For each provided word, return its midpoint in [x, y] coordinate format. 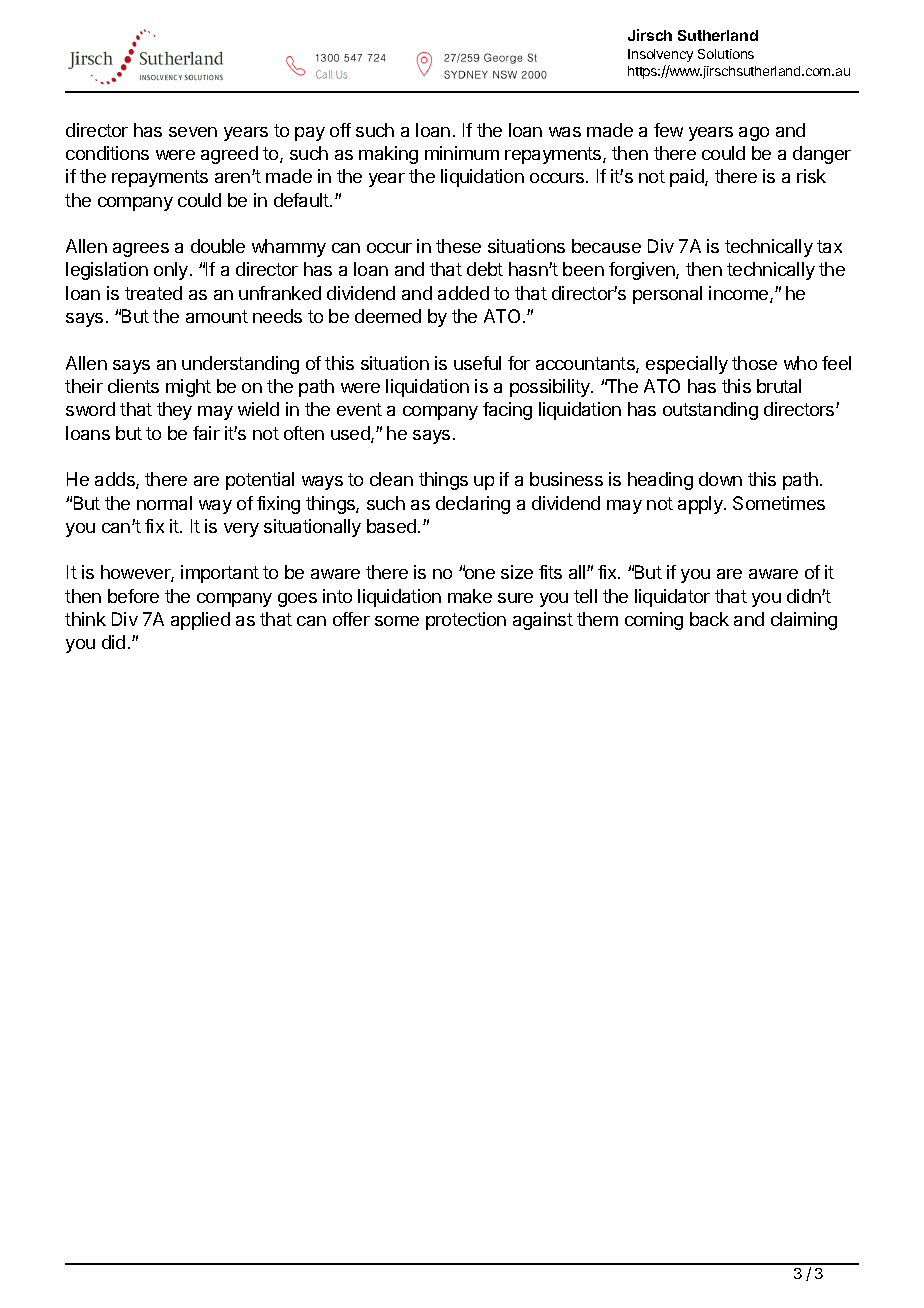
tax [829, 246]
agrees [141, 250]
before [133, 596]
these [458, 246]
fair [206, 433]
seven [193, 132]
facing [507, 411]
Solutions [726, 54]
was [565, 132]
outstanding [710, 411]
